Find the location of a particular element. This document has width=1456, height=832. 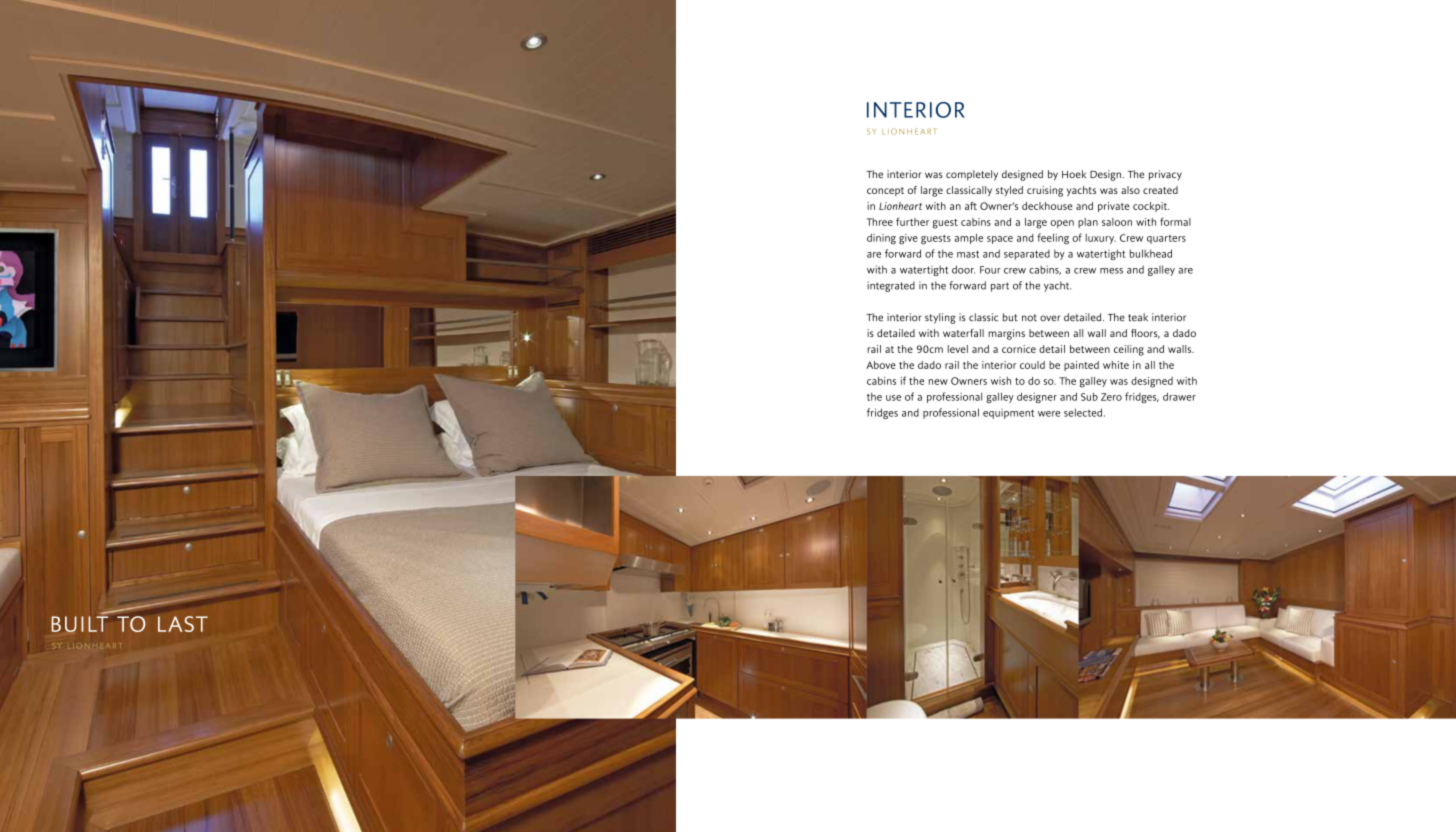

new is located at coordinates (938, 382).
